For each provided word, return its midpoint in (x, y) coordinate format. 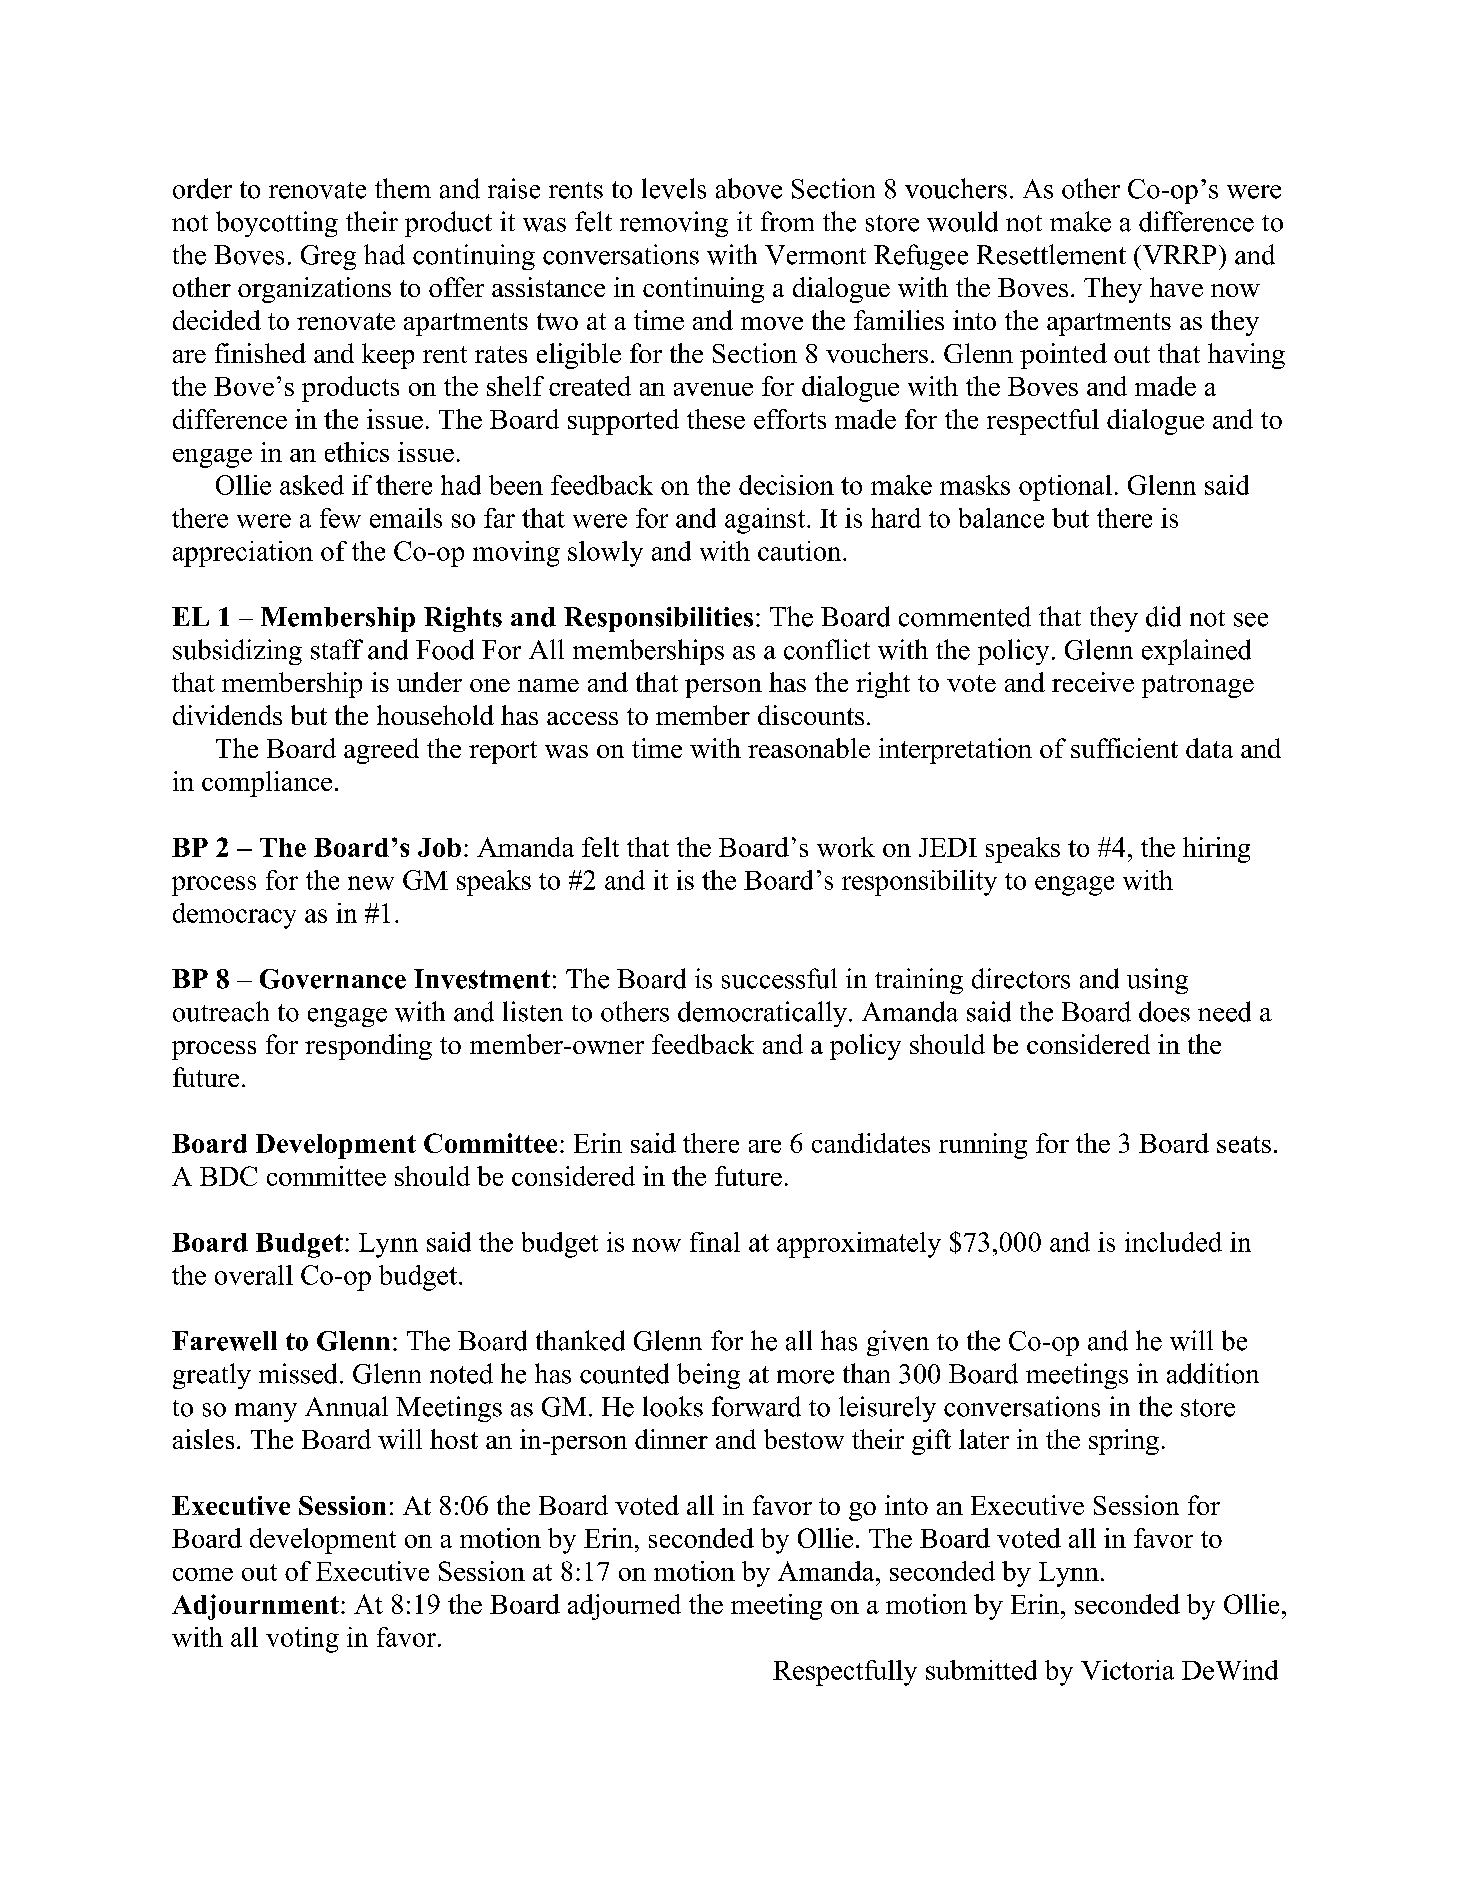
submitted (981, 1670)
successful (779, 978)
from (787, 221)
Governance (333, 979)
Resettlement (1051, 254)
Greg (328, 257)
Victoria (1127, 1670)
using (1157, 981)
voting (302, 1640)
